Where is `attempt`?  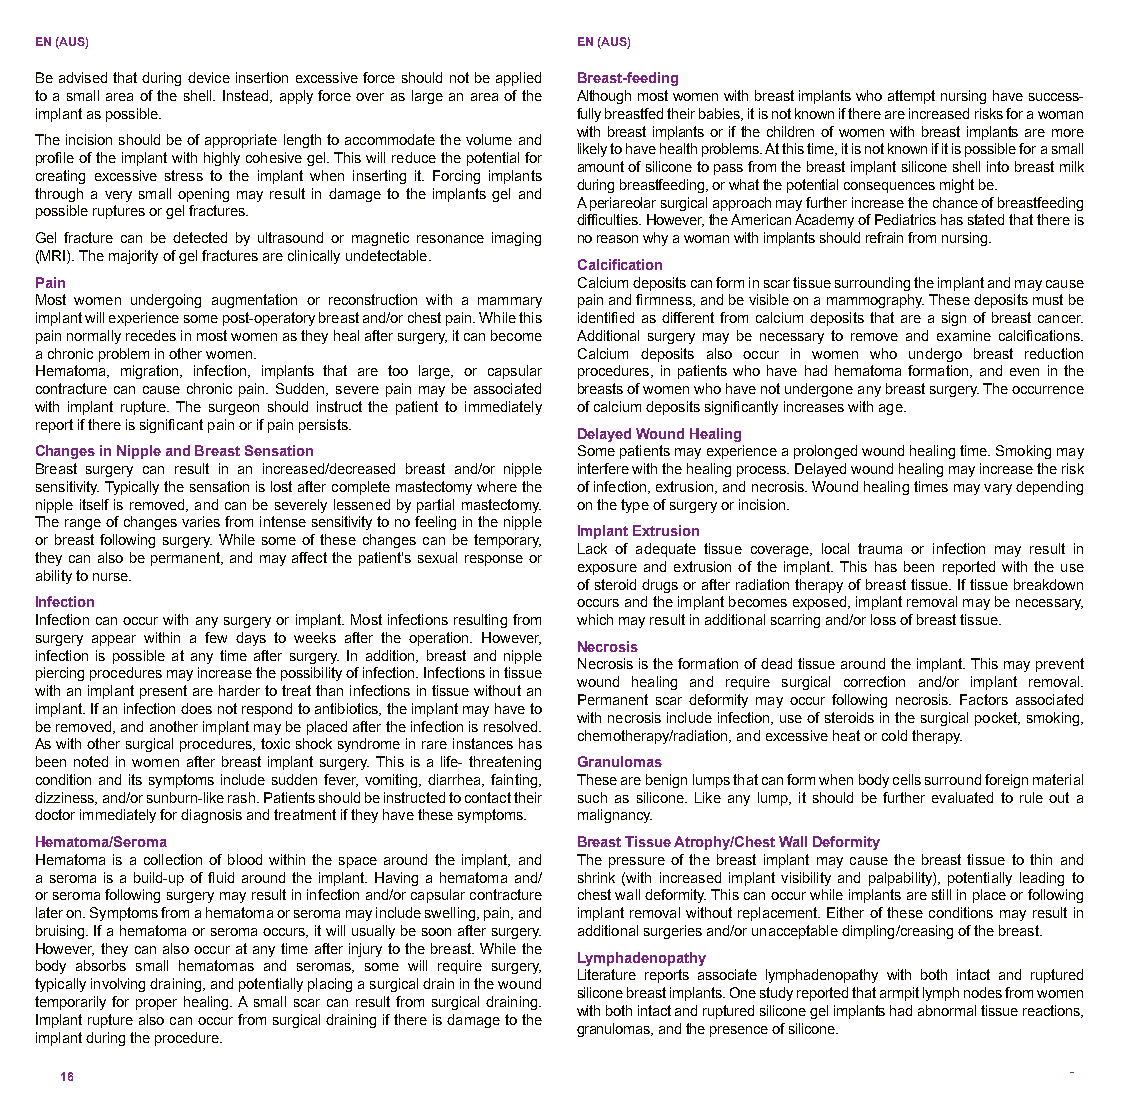 attempt is located at coordinates (911, 97).
